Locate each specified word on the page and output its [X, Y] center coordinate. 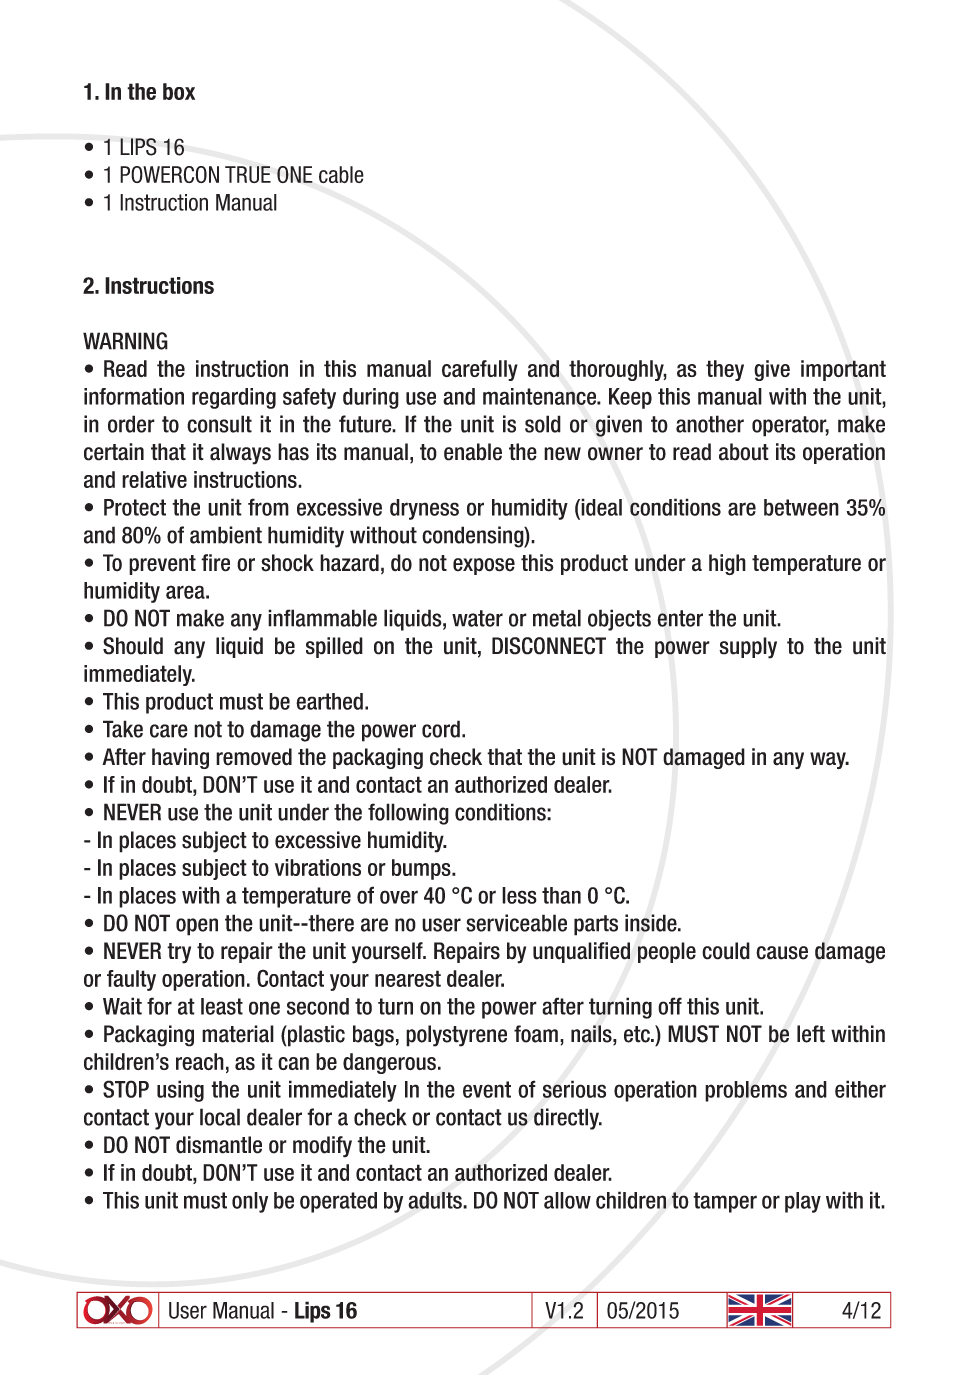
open [197, 927]
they [725, 370]
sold [543, 424]
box [179, 91]
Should [133, 646]
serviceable [516, 923]
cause [782, 953]
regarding [234, 398]
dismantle [219, 1145]
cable [341, 174]
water [477, 618]
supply [748, 648]
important [843, 370]
